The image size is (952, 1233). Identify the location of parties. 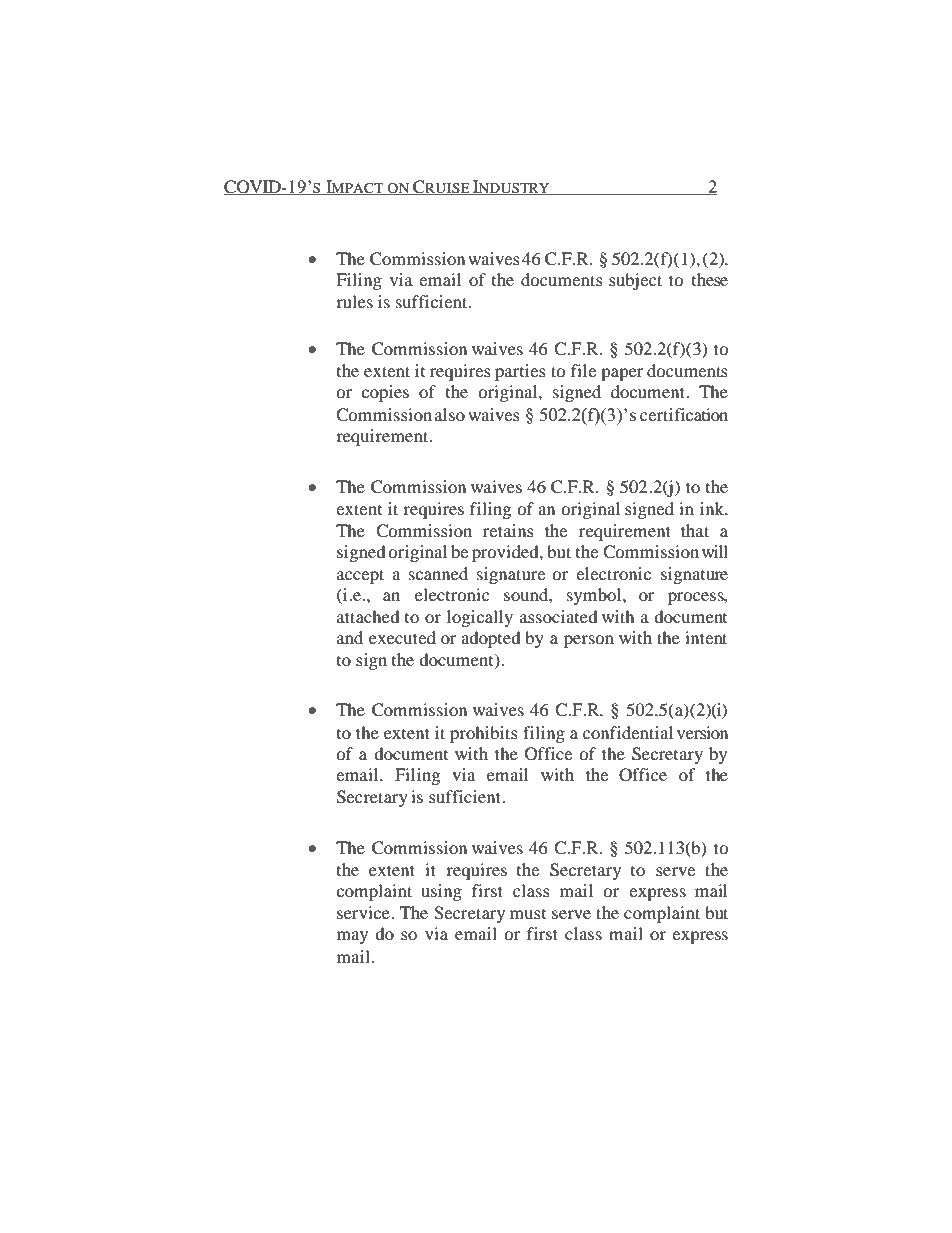
(520, 372).
